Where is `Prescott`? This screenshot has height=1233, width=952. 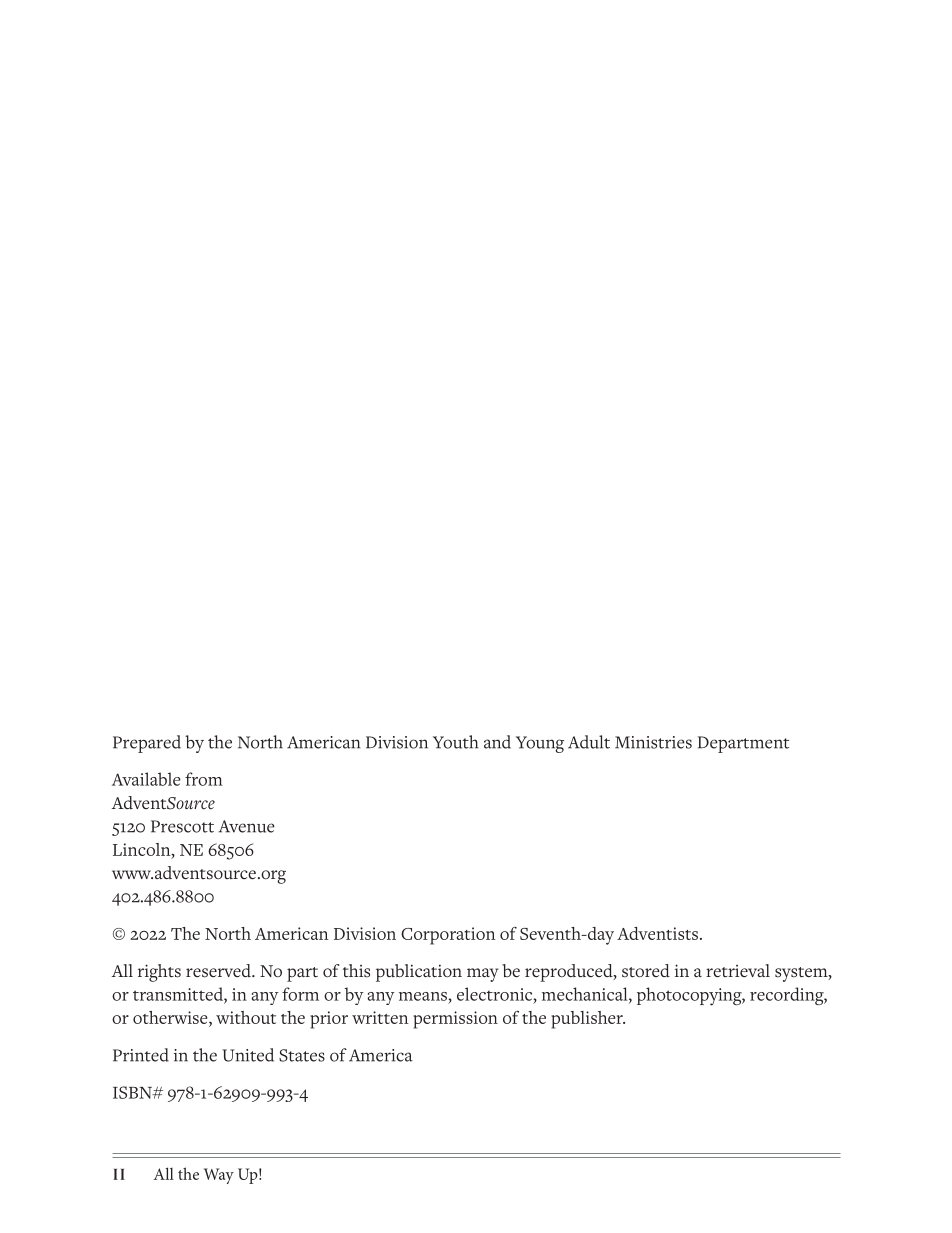 Prescott is located at coordinates (182, 826).
